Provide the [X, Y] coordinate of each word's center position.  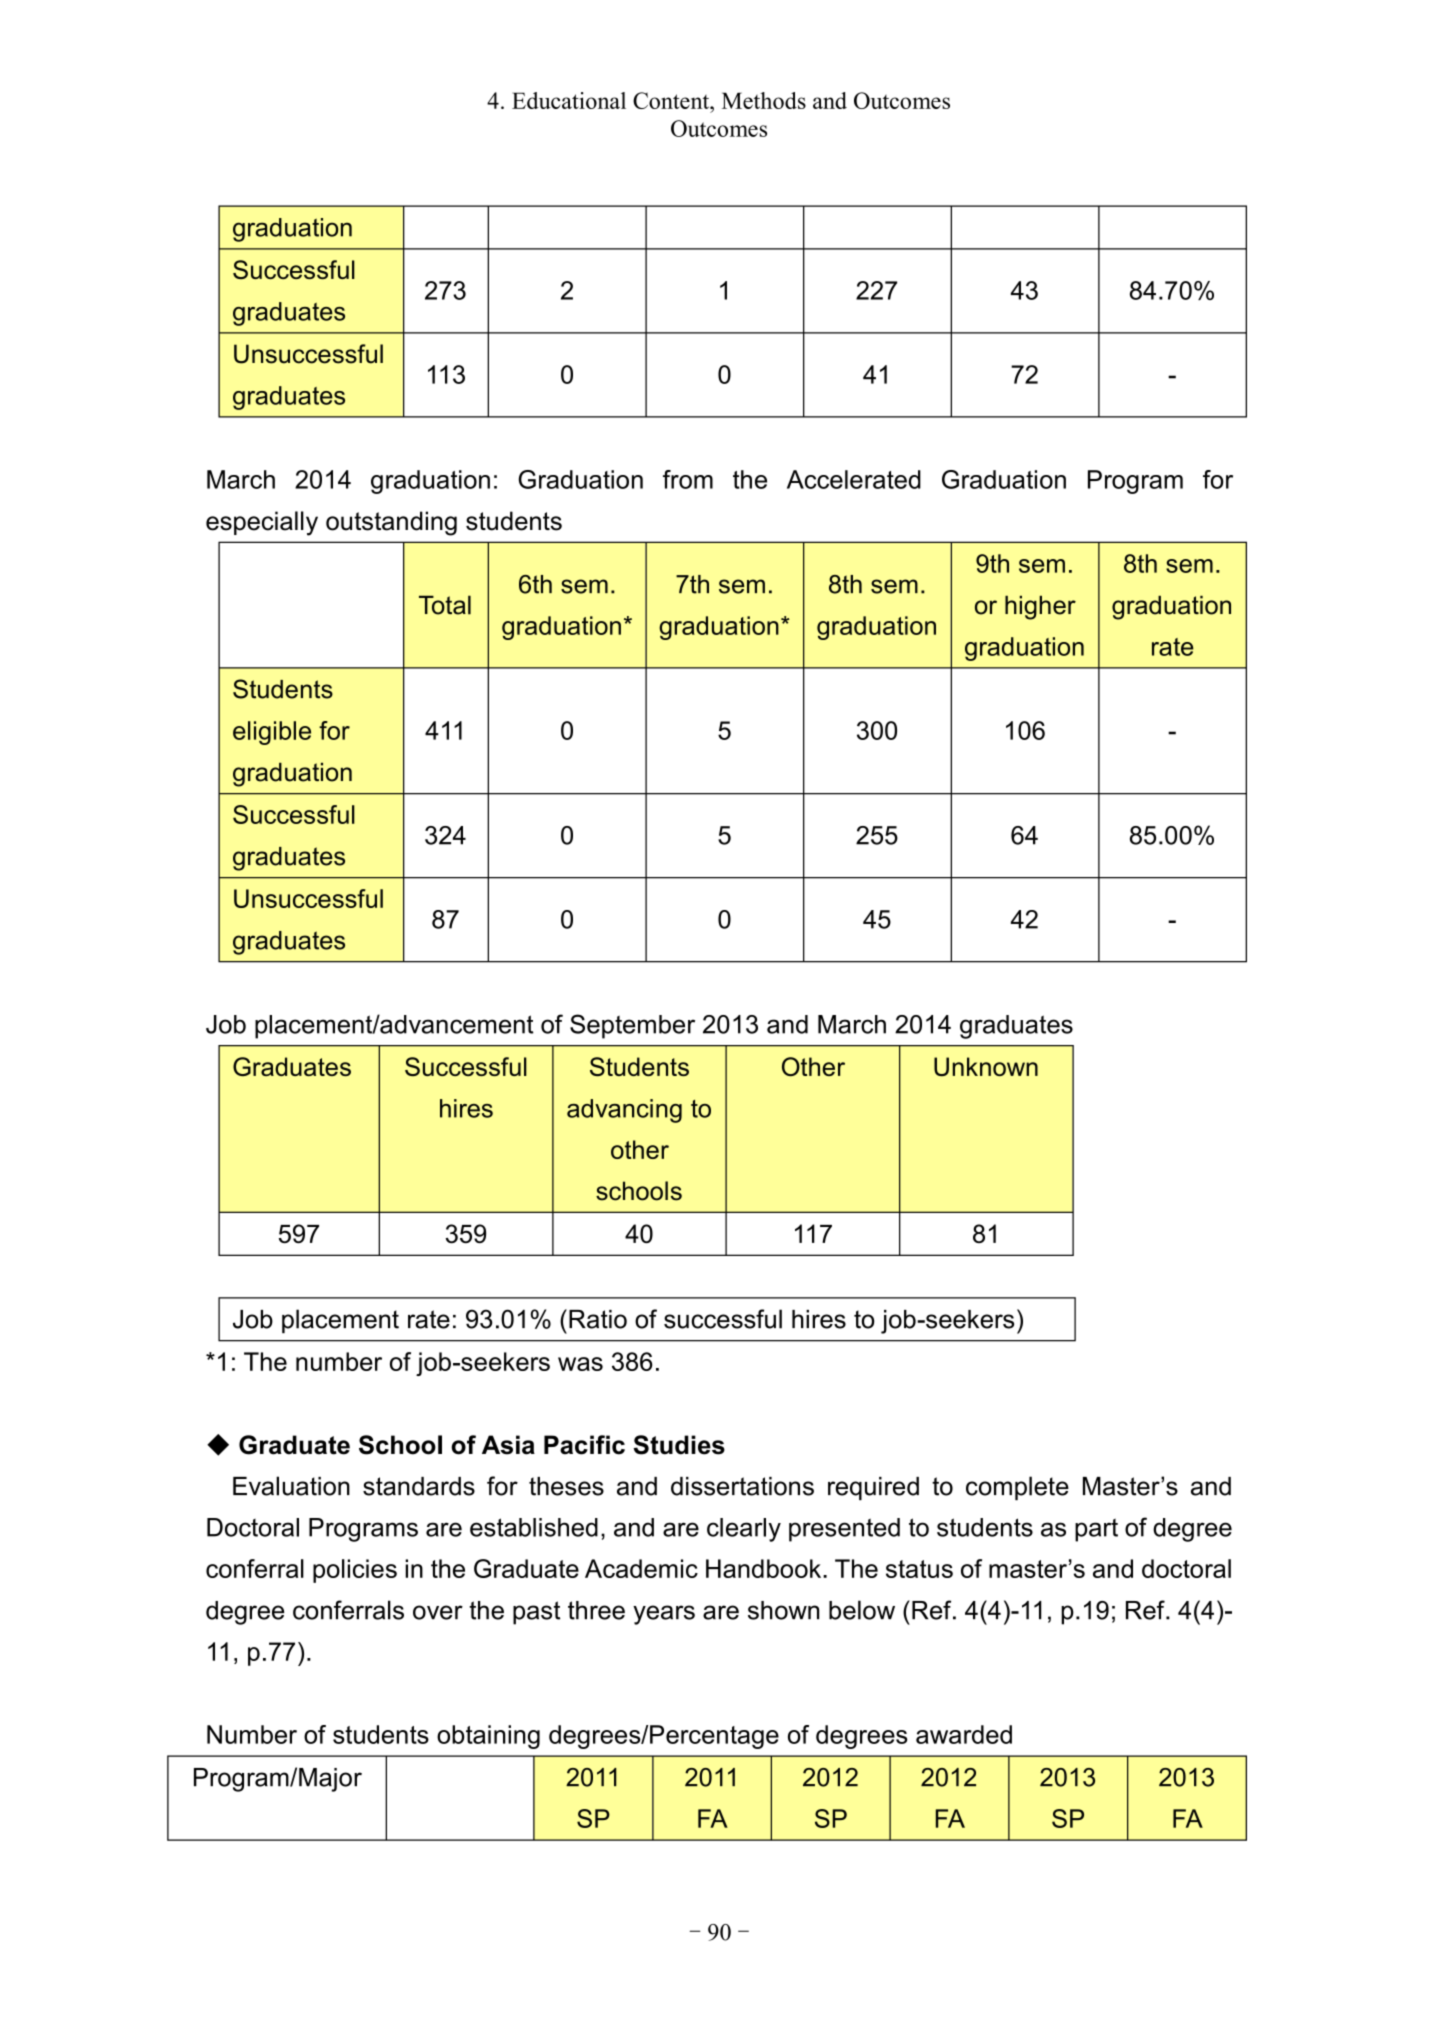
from [688, 479]
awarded [964, 1734]
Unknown [986, 1066]
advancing [624, 1111]
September [632, 1026]
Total [445, 605]
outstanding [391, 523]
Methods [764, 100]
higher [1040, 608]
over [438, 1612]
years [664, 1615]
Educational [569, 100]
